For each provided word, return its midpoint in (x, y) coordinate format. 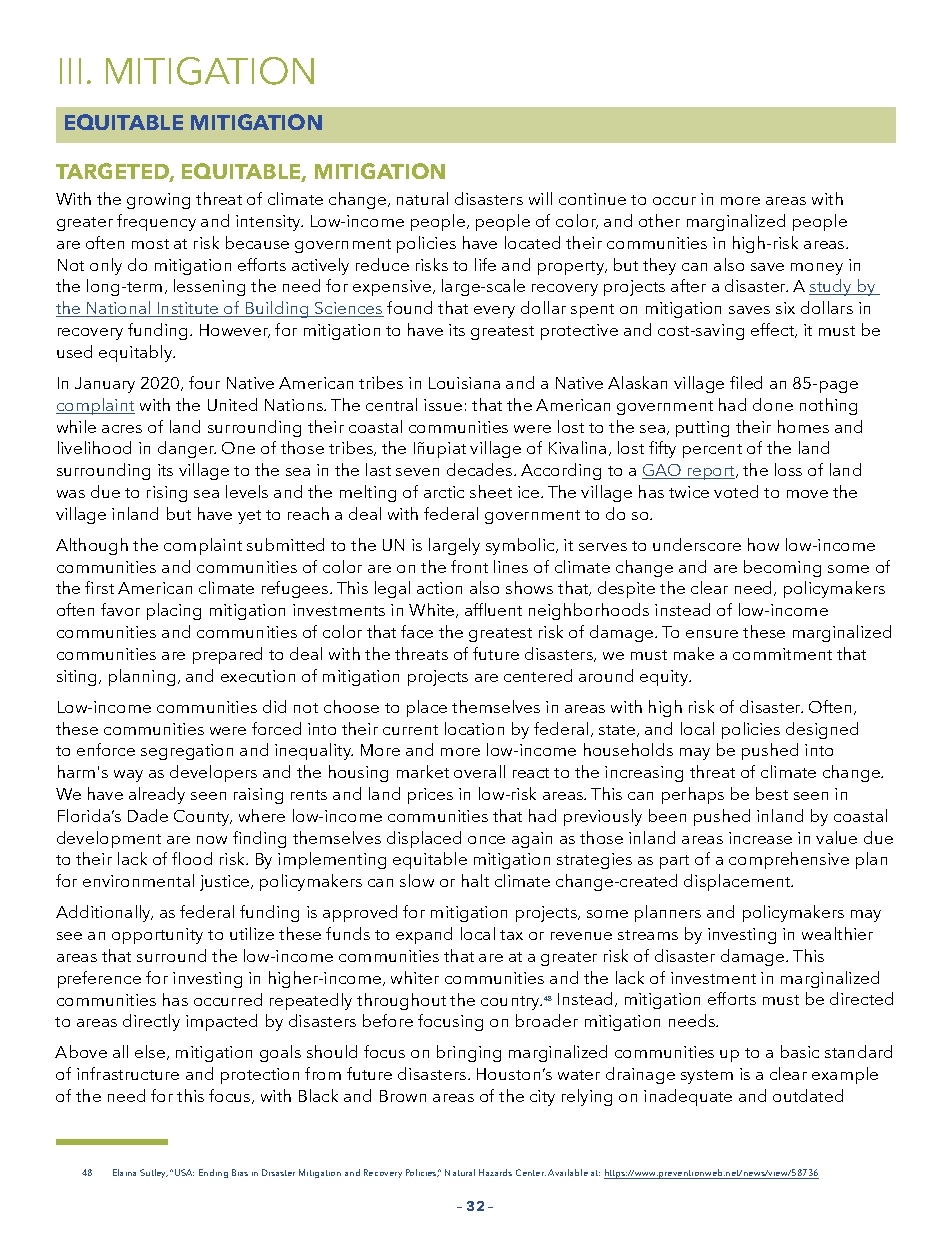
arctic (444, 492)
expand (424, 935)
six (785, 308)
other (659, 220)
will (540, 198)
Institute (188, 309)
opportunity (157, 936)
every (494, 312)
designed (822, 730)
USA (184, 1172)
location (474, 728)
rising (167, 494)
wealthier (837, 933)
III (70, 71)
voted (736, 491)
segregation (187, 752)
